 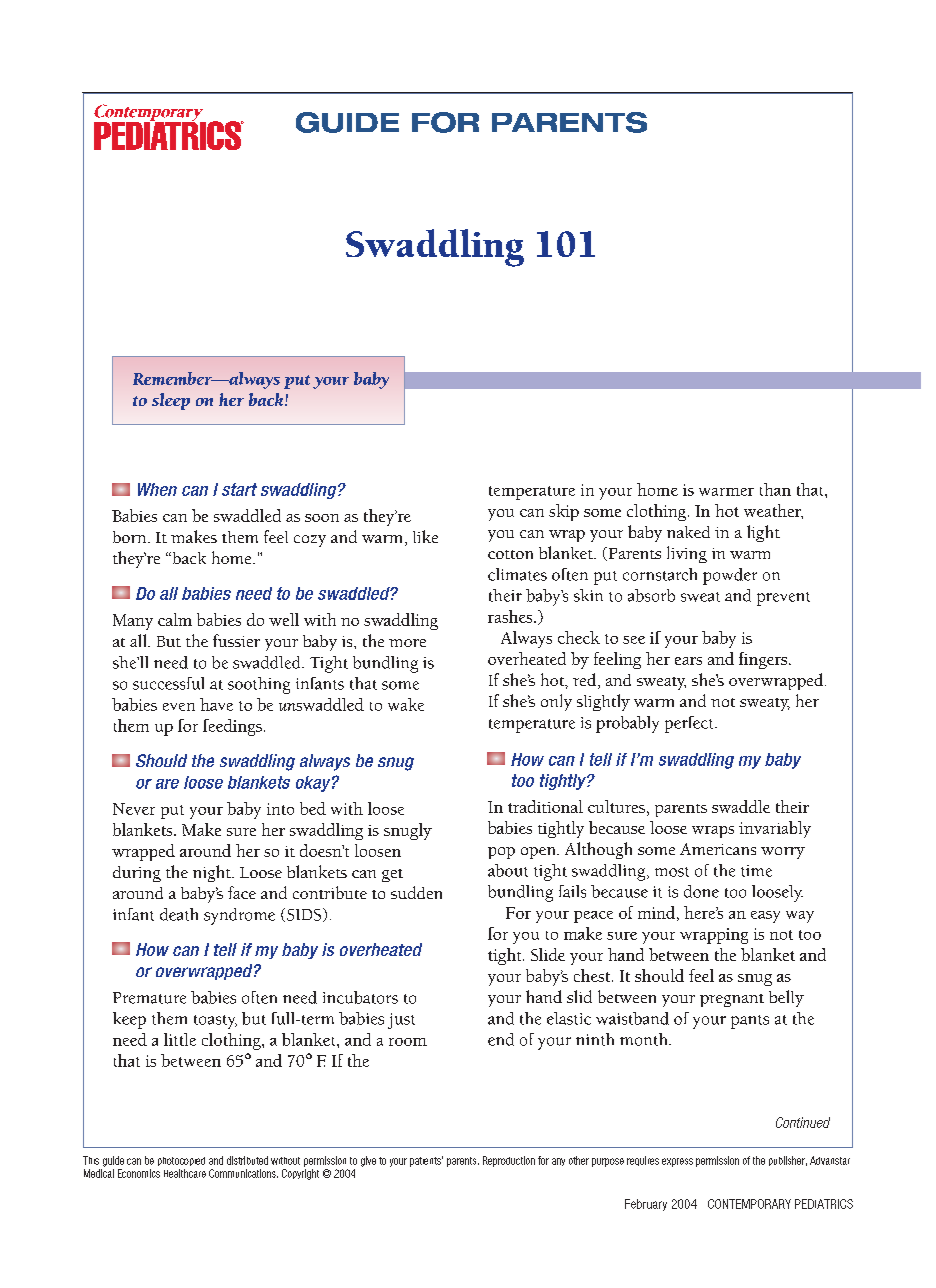 What do you see at coordinates (749, 1204) in the screenshot?
I see `CONTEMPORARY` at bounding box center [749, 1204].
